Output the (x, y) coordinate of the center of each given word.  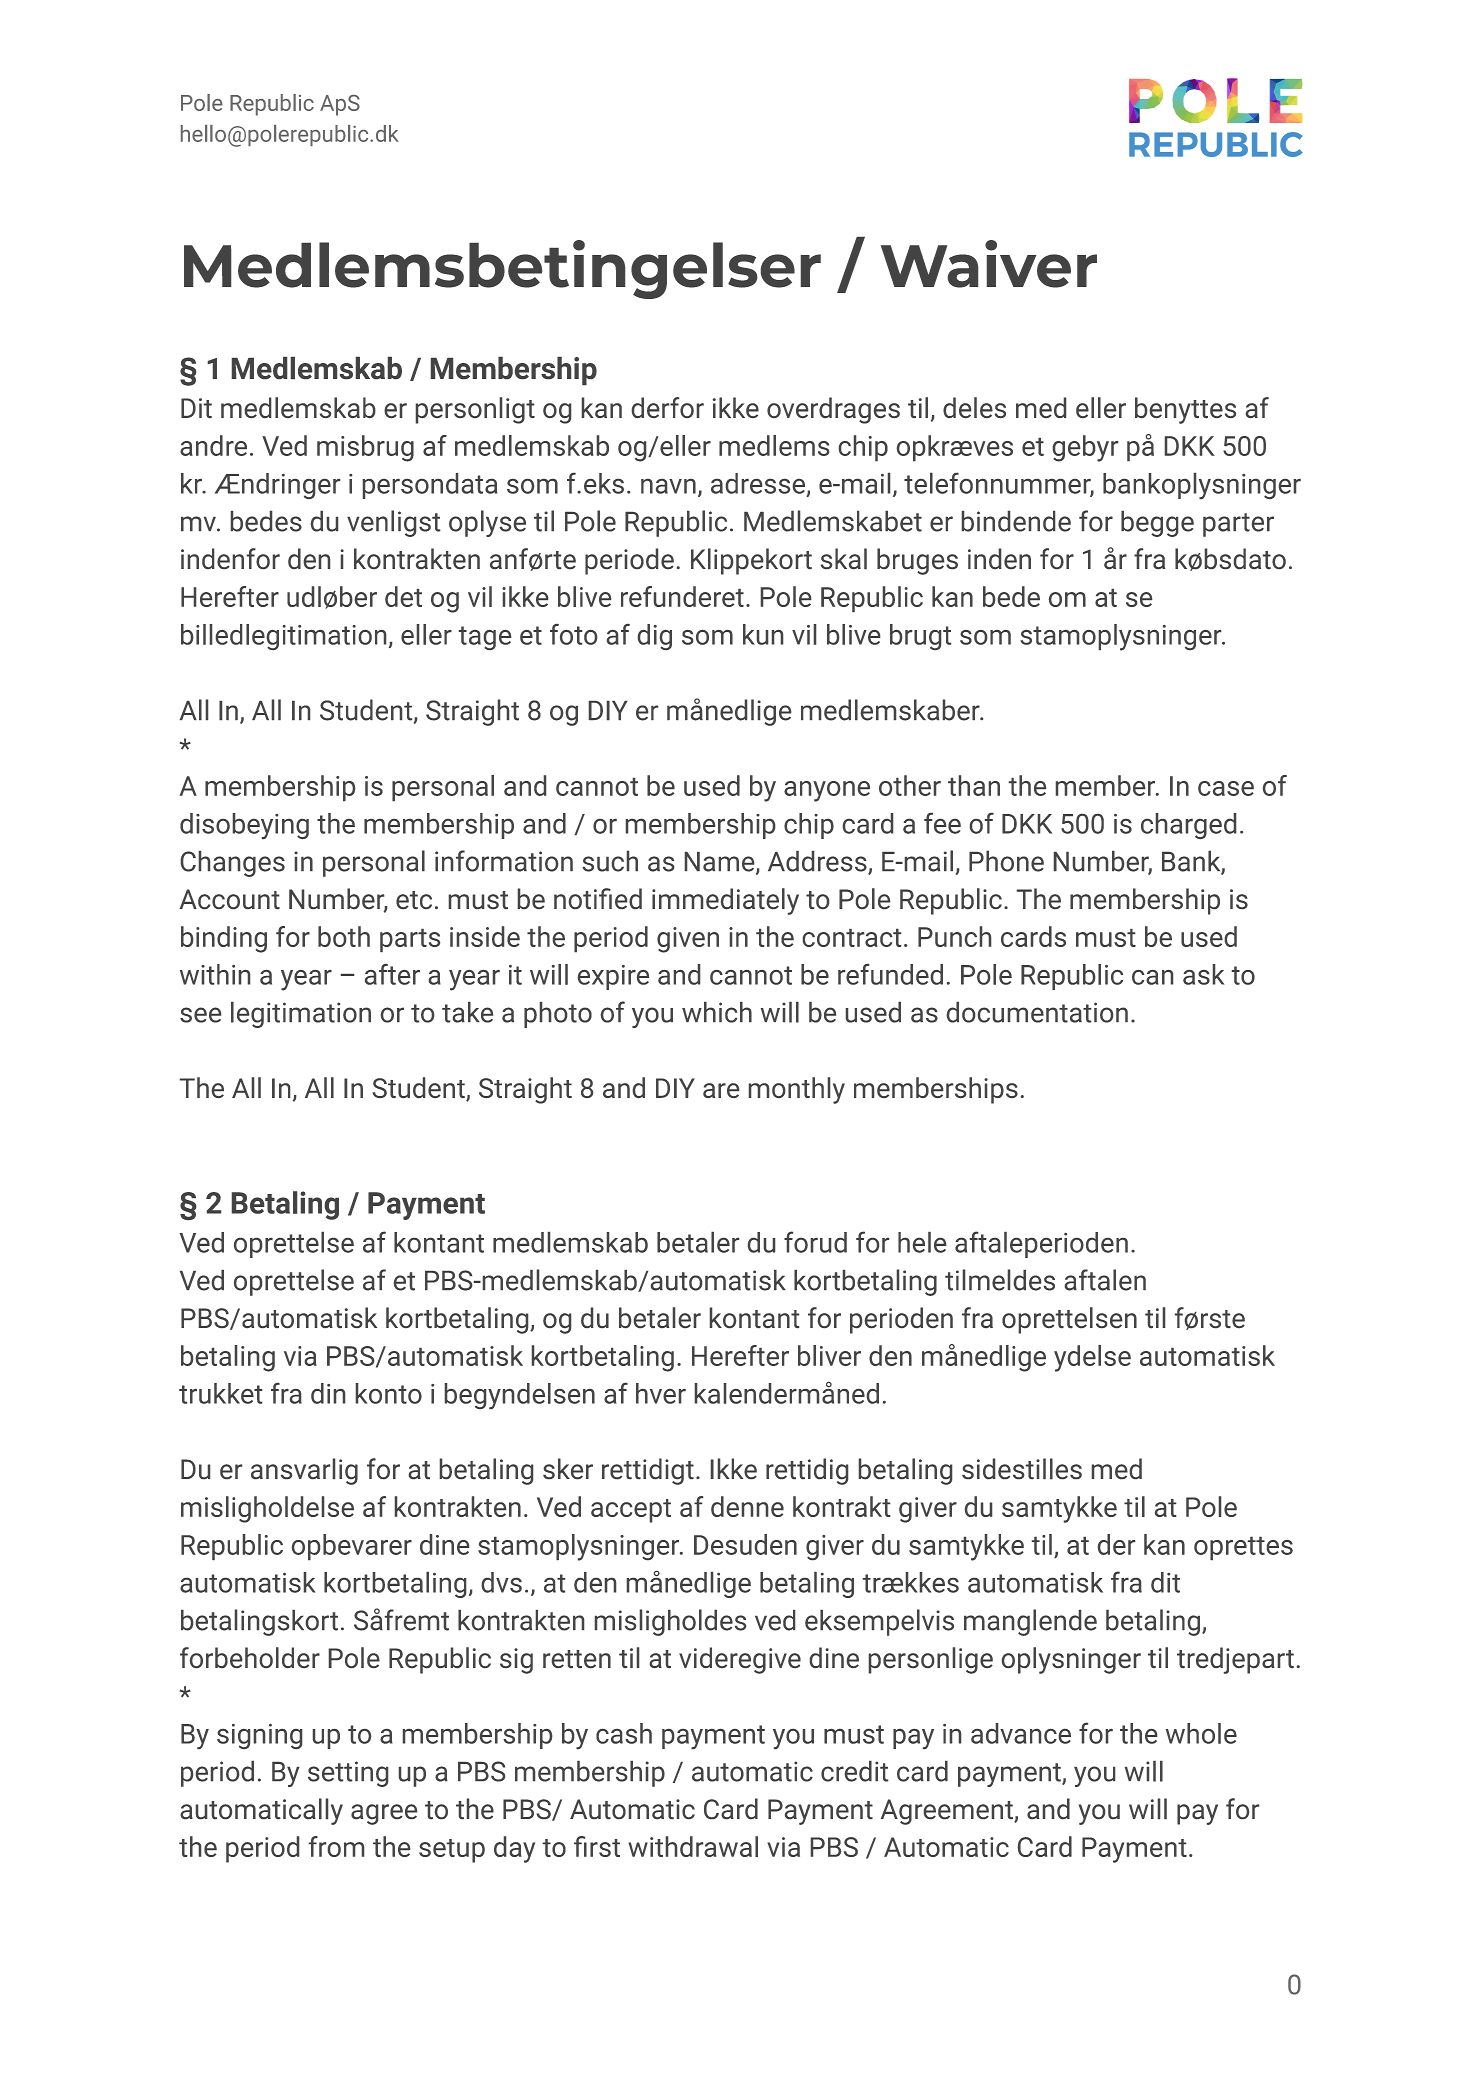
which (717, 1012)
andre (213, 445)
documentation (1037, 1012)
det (403, 596)
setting (348, 1774)
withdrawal (693, 1846)
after (392, 974)
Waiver (989, 264)
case (1226, 788)
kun (763, 634)
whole (1201, 1733)
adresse (759, 484)
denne (747, 1506)
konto (389, 1393)
